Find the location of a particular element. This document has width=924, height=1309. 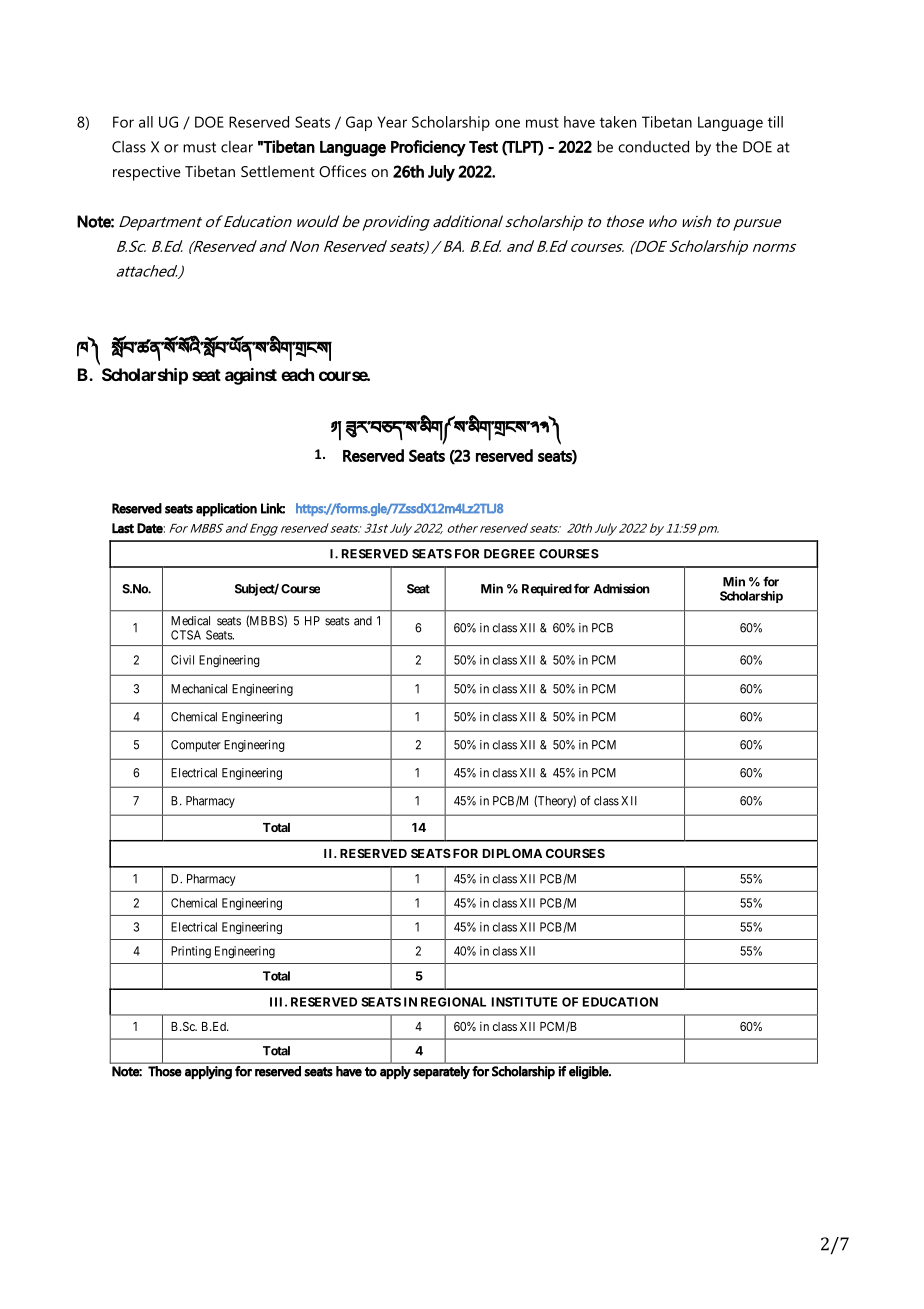

Admission is located at coordinates (621, 588).
